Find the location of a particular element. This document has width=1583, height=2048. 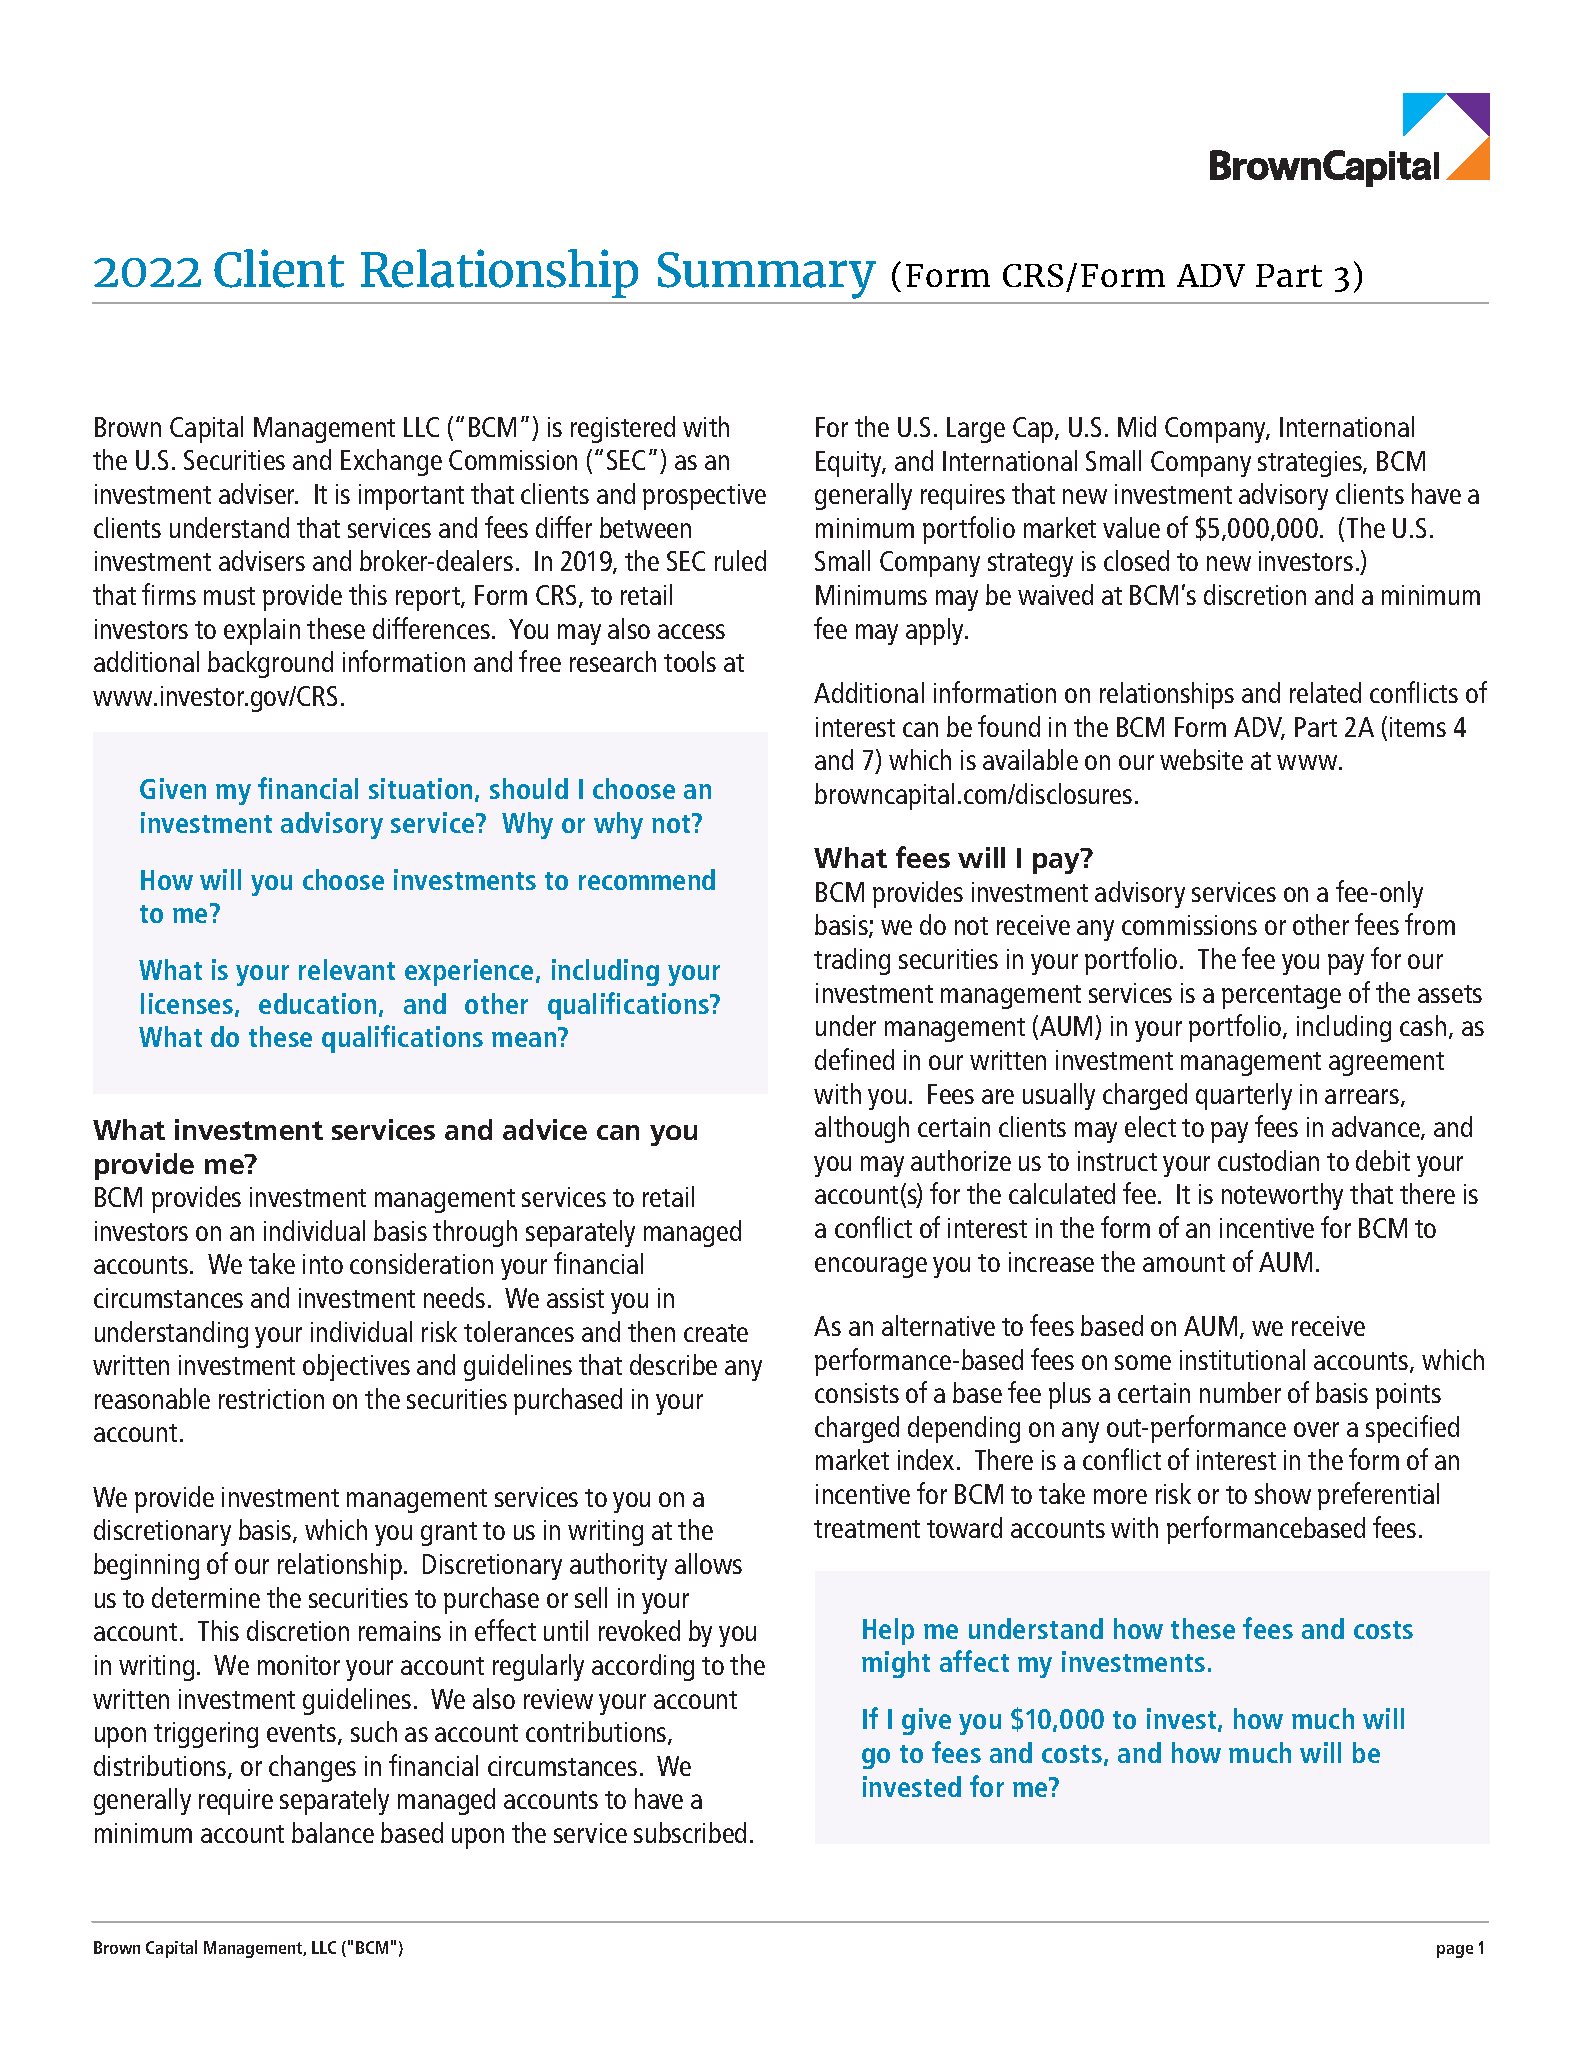

balance is located at coordinates (333, 1832).
